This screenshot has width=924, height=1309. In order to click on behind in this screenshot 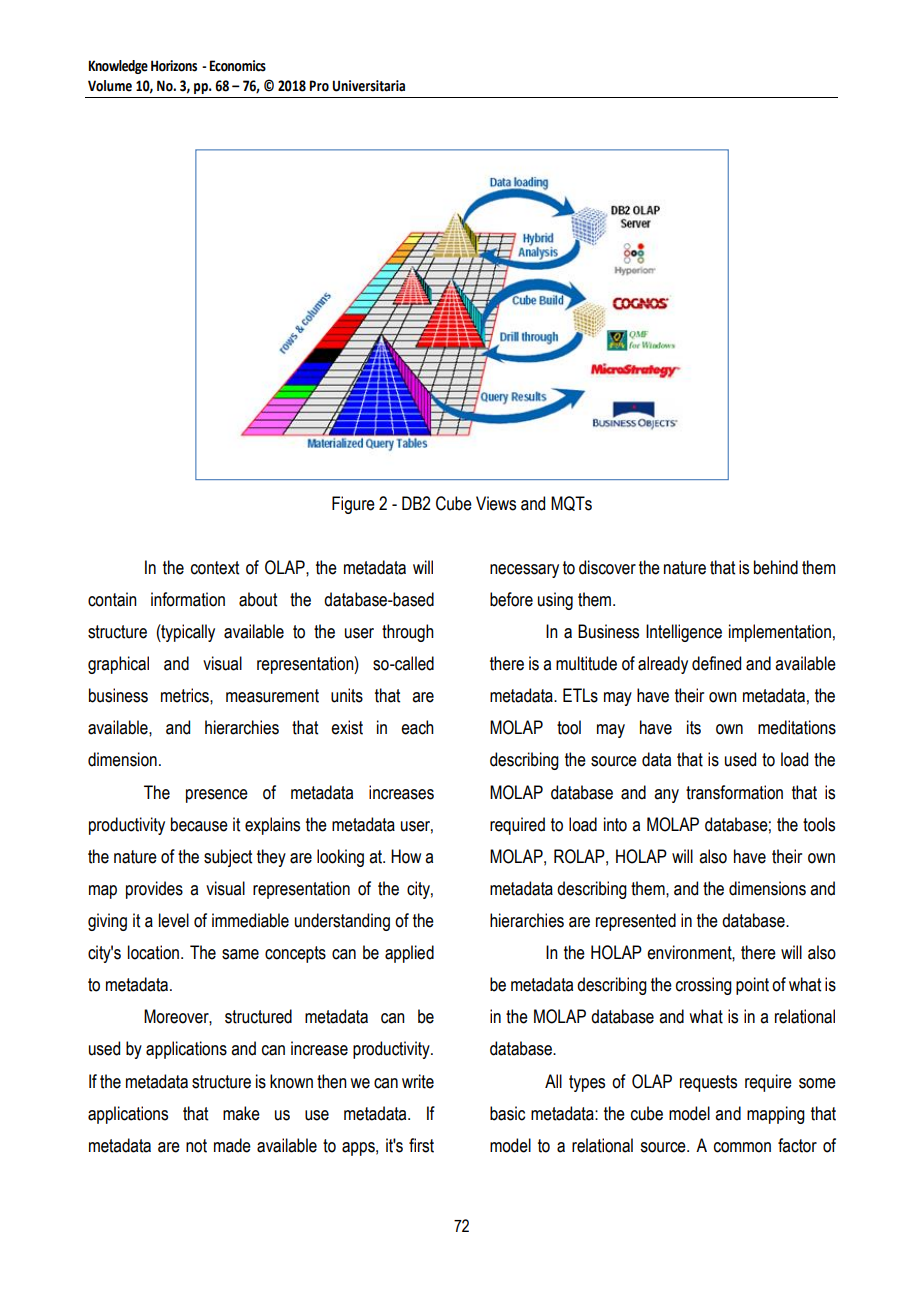, I will do `click(776, 567)`.
